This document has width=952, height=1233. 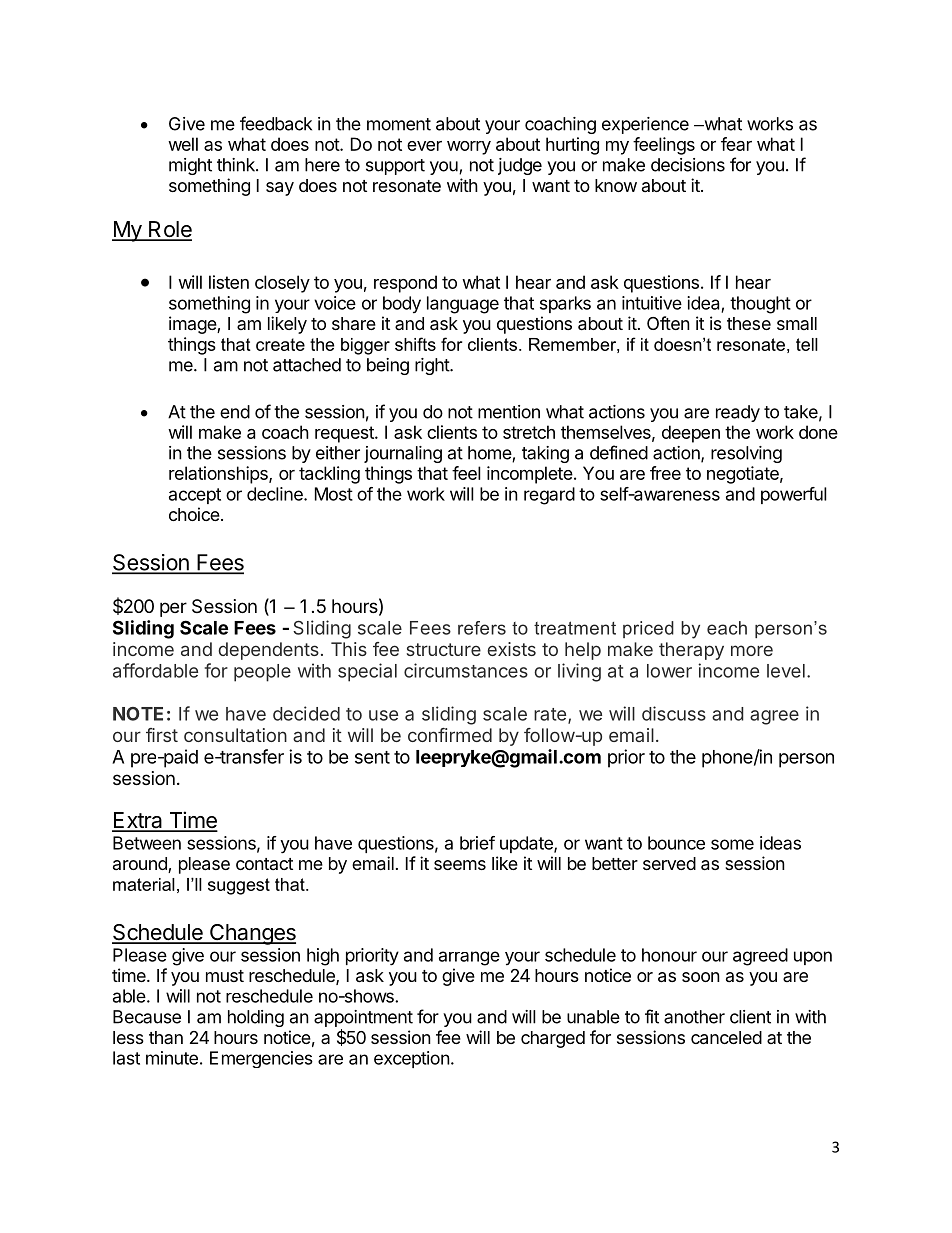 What do you see at coordinates (477, 843) in the document?
I see `brief` at bounding box center [477, 843].
